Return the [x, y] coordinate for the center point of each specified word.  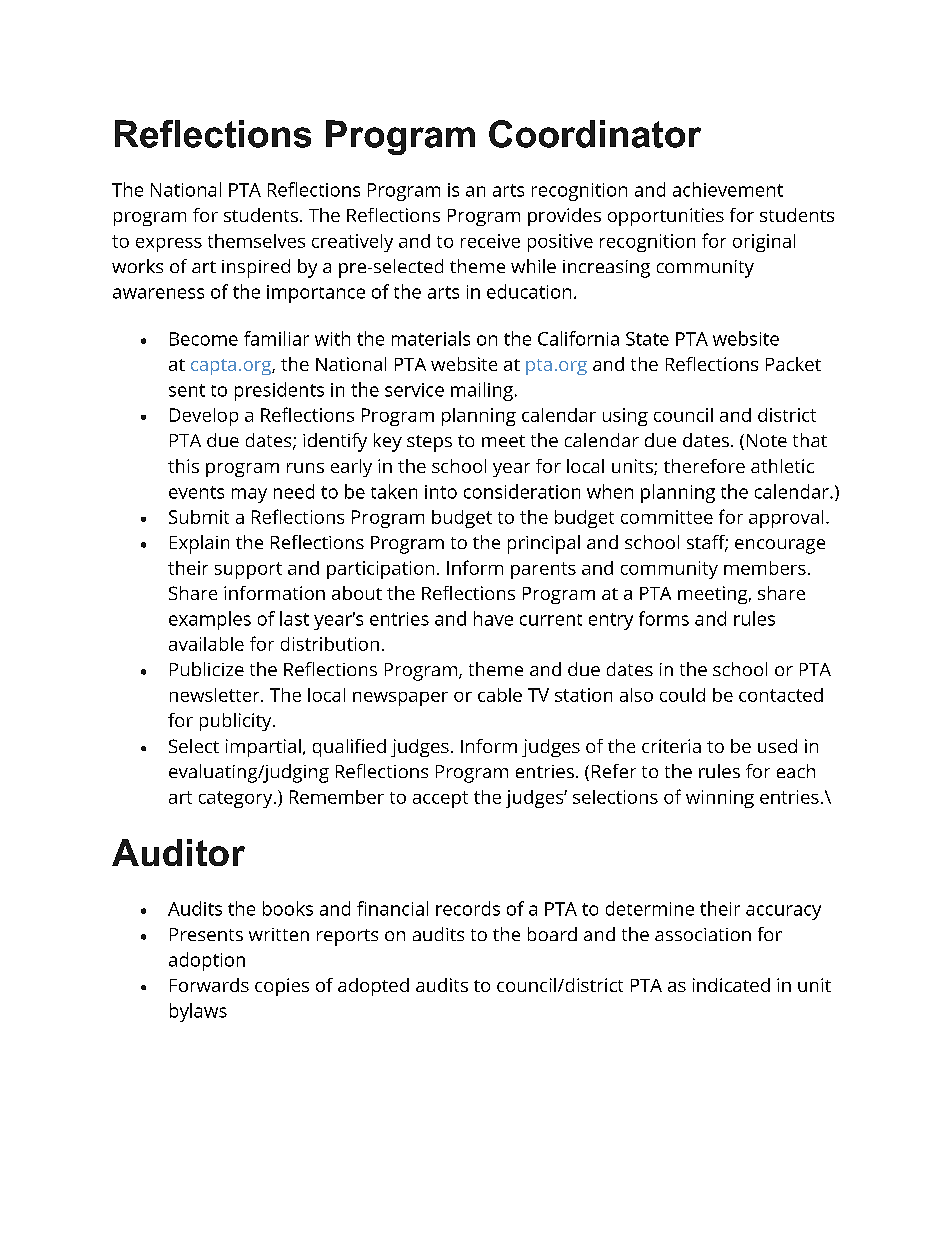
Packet [793, 364]
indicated [731, 985]
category [237, 799]
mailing [482, 391]
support [248, 570]
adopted [373, 987]
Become [204, 339]
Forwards [209, 985]
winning [720, 799]
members [765, 568]
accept [440, 799]
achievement [728, 189]
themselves [256, 241]
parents [543, 570]
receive [490, 241]
